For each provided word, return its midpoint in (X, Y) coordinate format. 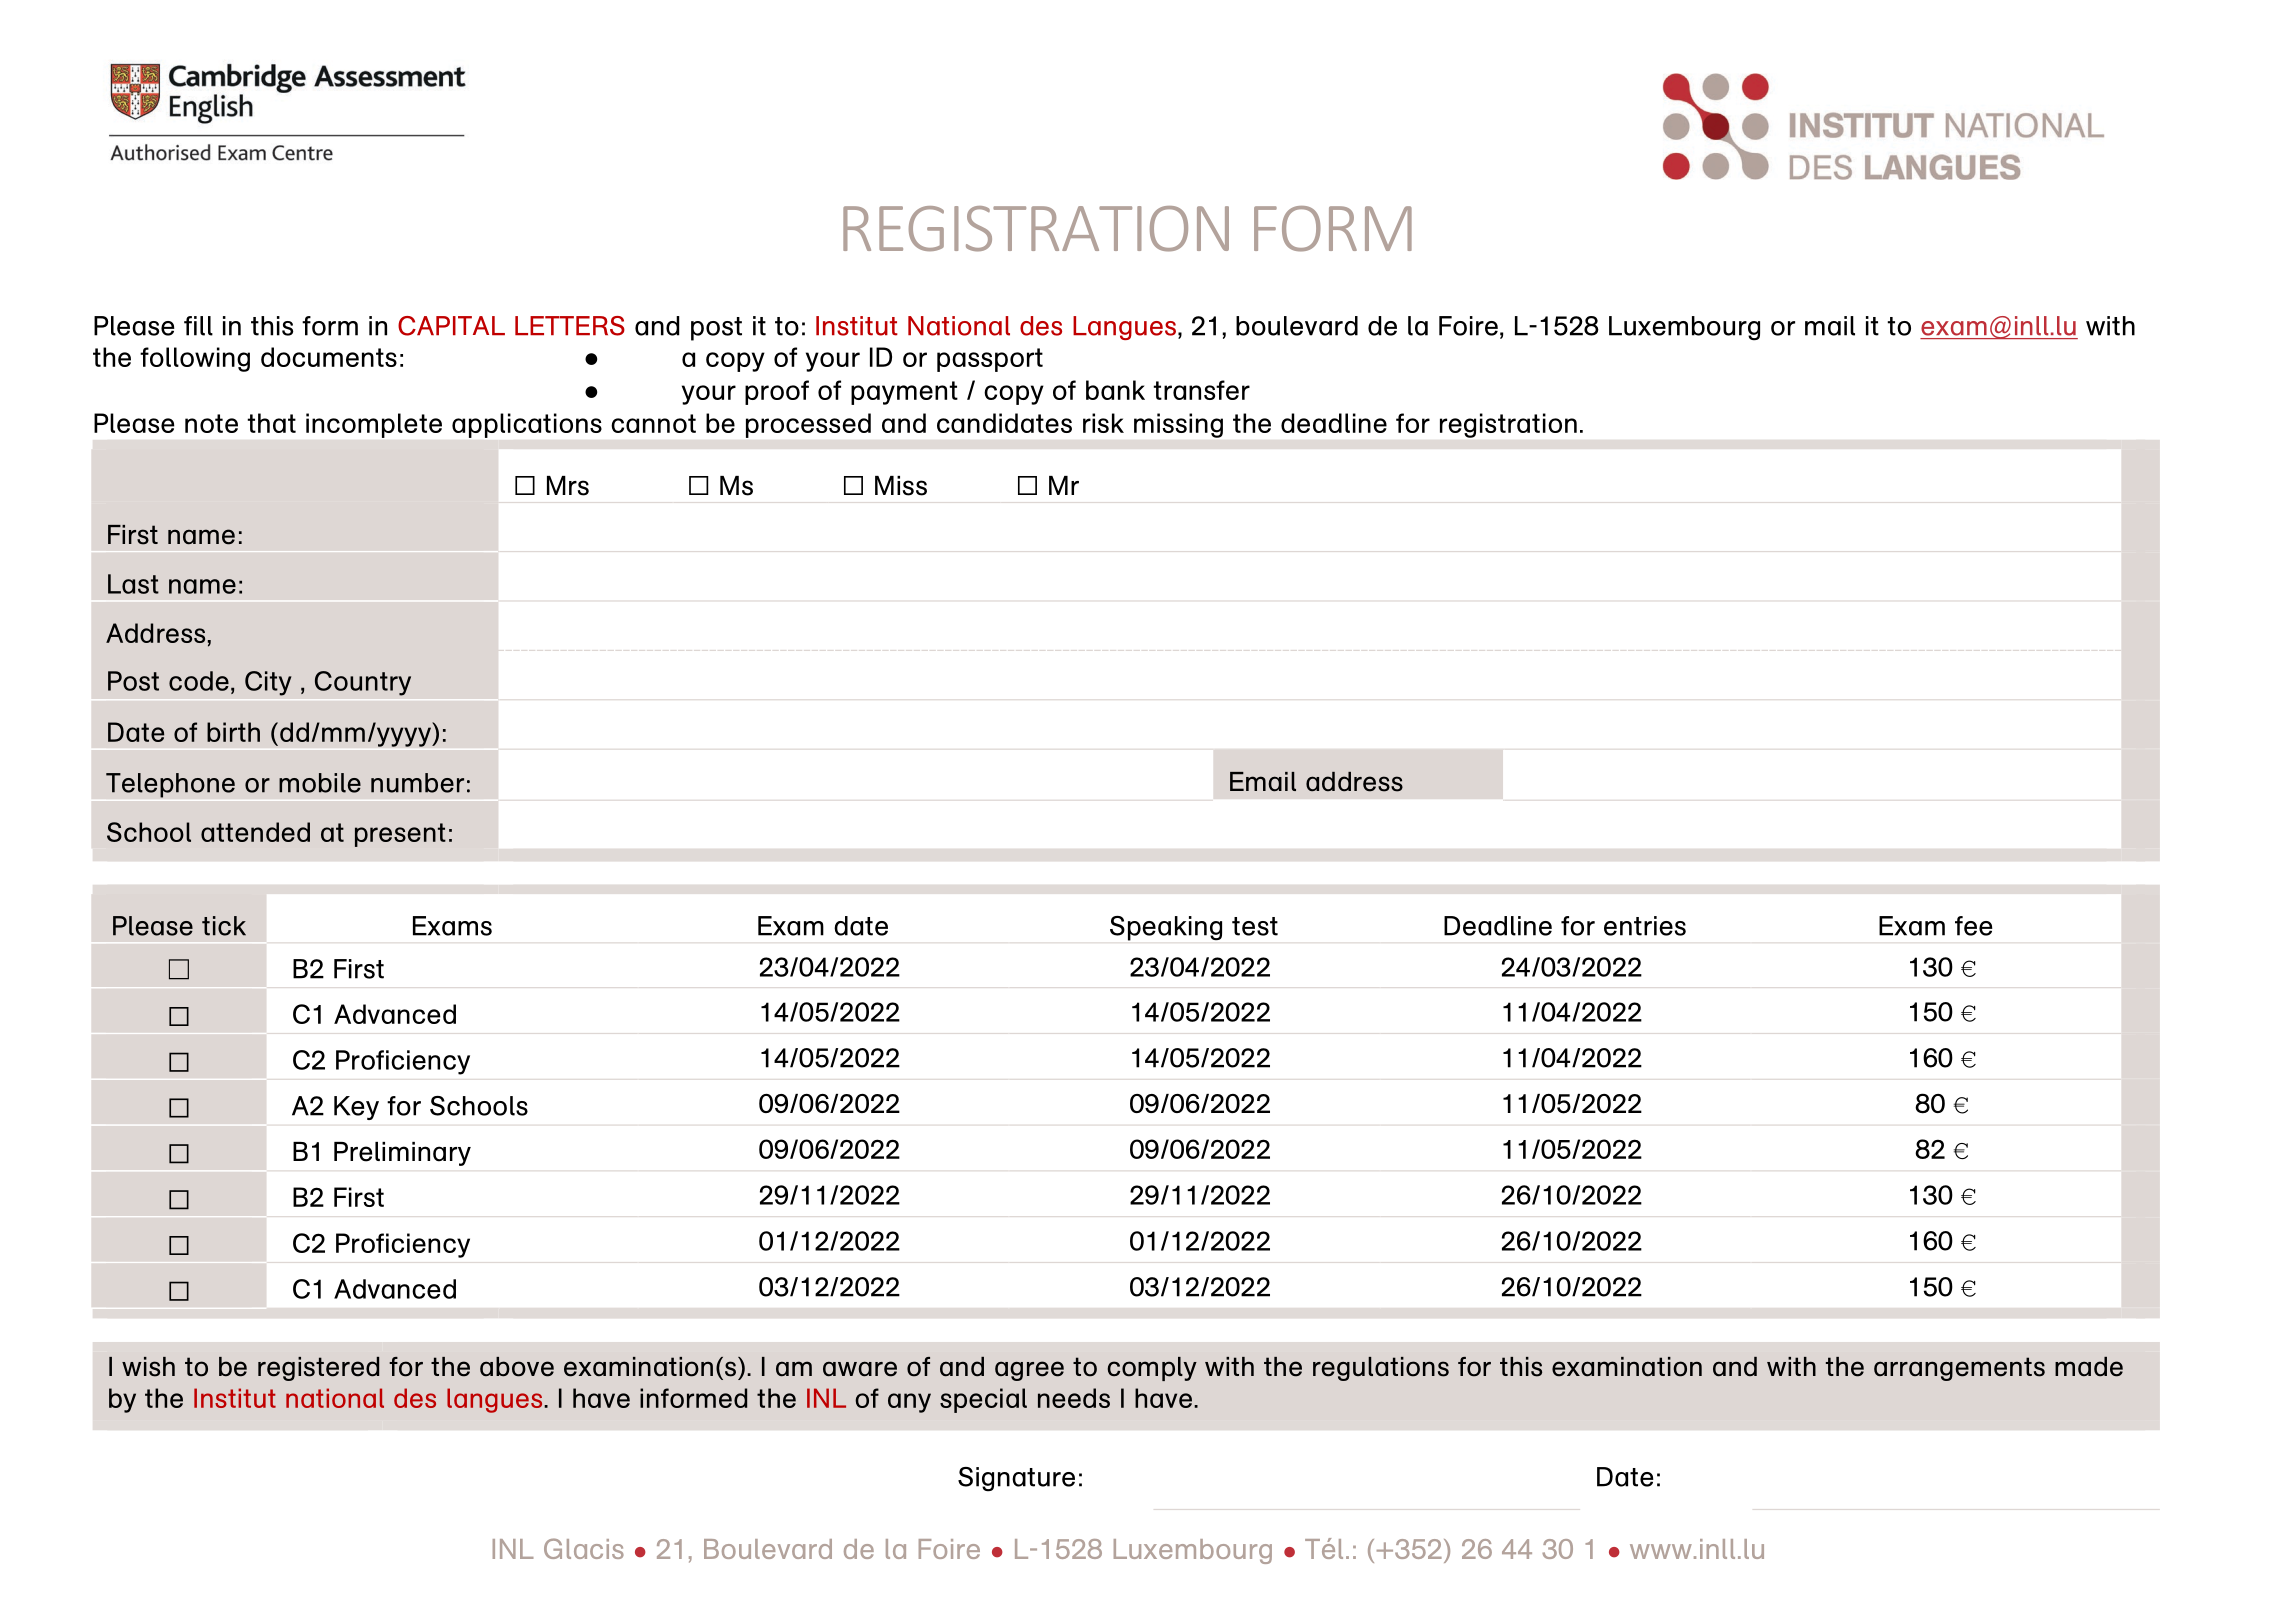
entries (1645, 926)
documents (329, 357)
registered (318, 1369)
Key (356, 1108)
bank (1115, 390)
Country (363, 683)
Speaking (1166, 928)
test (1255, 926)
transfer (1201, 390)
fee (1974, 926)
